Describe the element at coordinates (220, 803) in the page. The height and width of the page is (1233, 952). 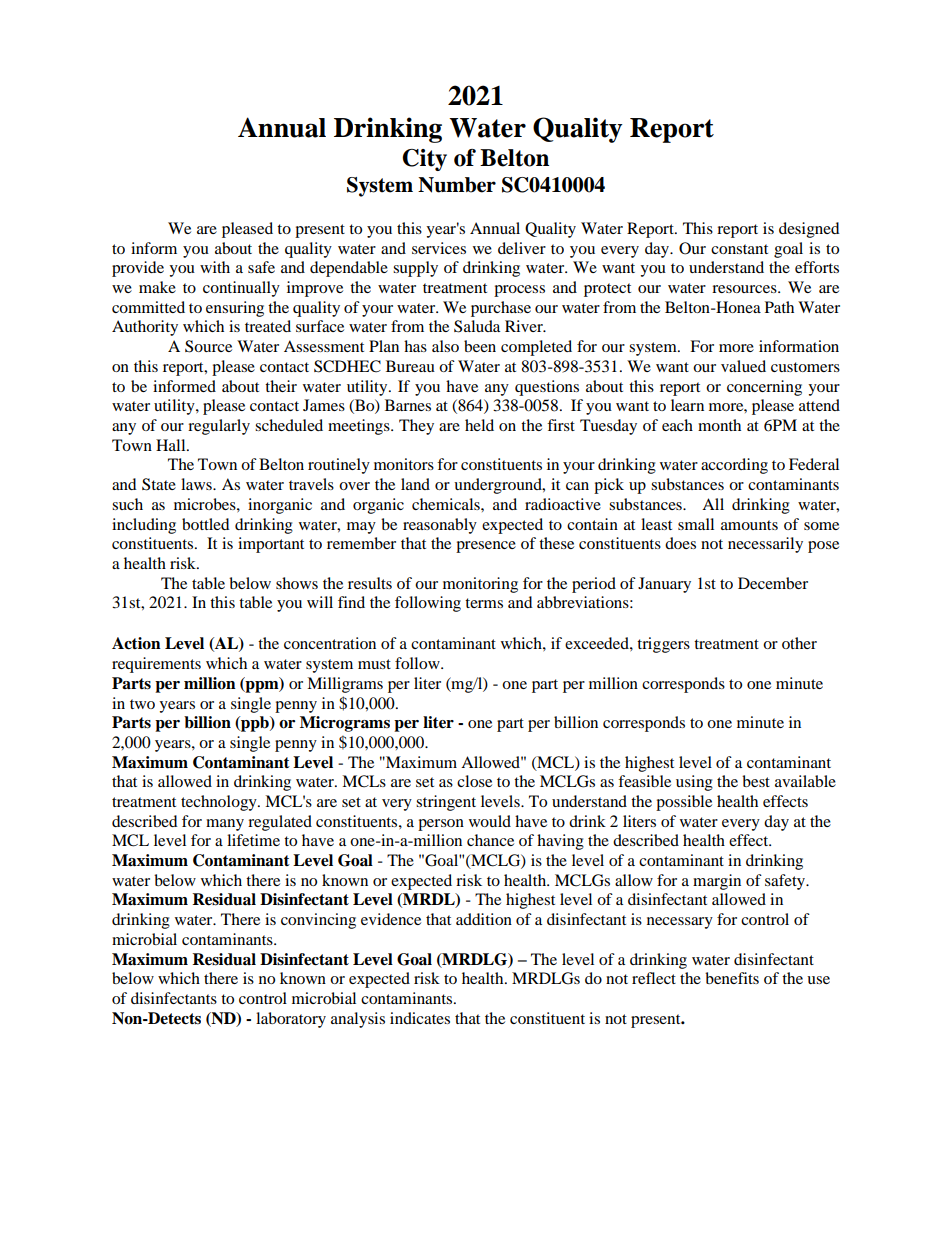
I see `technology` at that location.
